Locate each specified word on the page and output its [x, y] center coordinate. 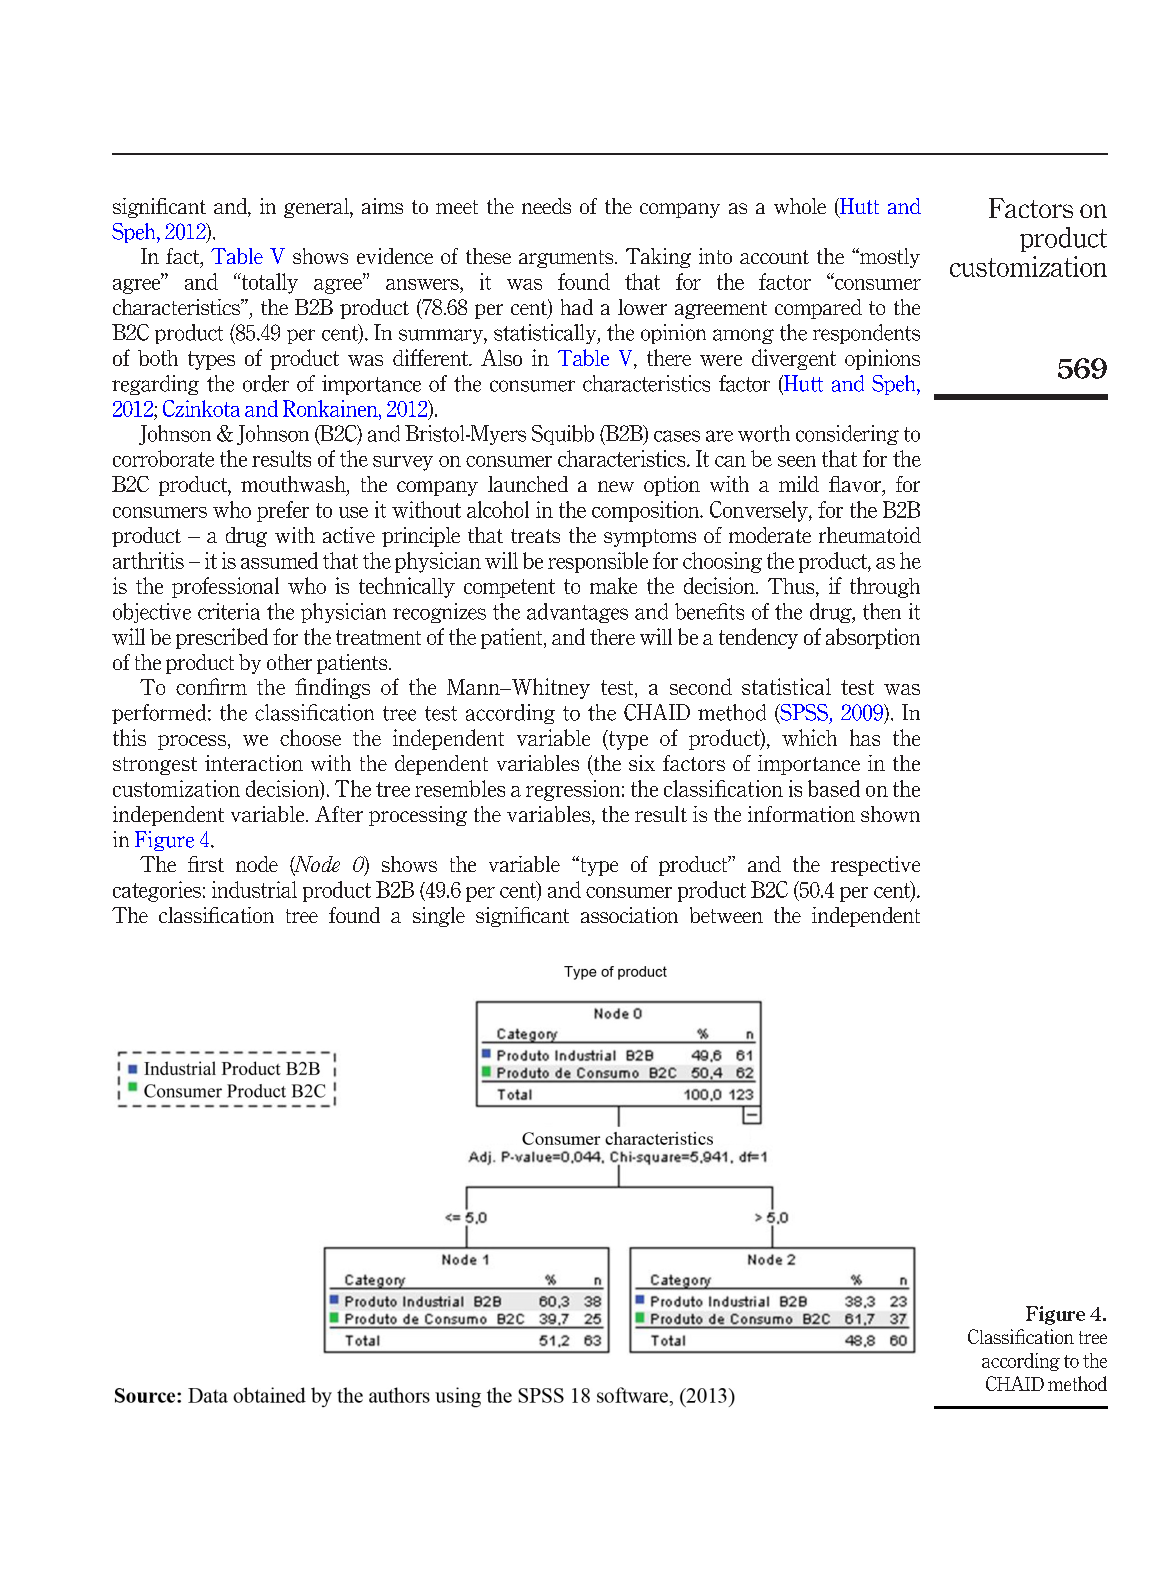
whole [800, 206]
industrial [254, 889]
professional [225, 587]
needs [546, 206]
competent [509, 588]
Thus [792, 587]
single [439, 917]
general [317, 208]
